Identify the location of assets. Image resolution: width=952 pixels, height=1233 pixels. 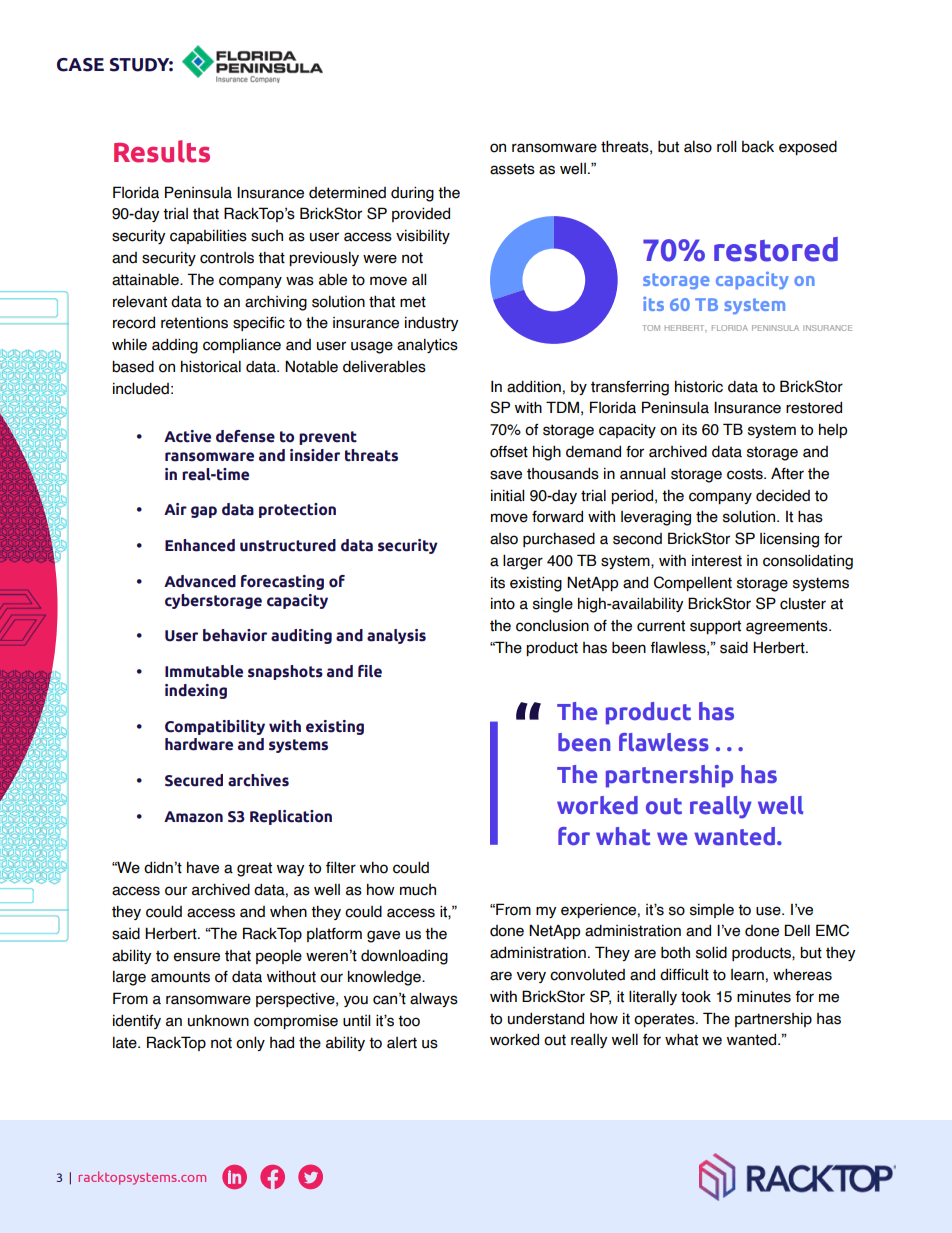
(512, 169).
